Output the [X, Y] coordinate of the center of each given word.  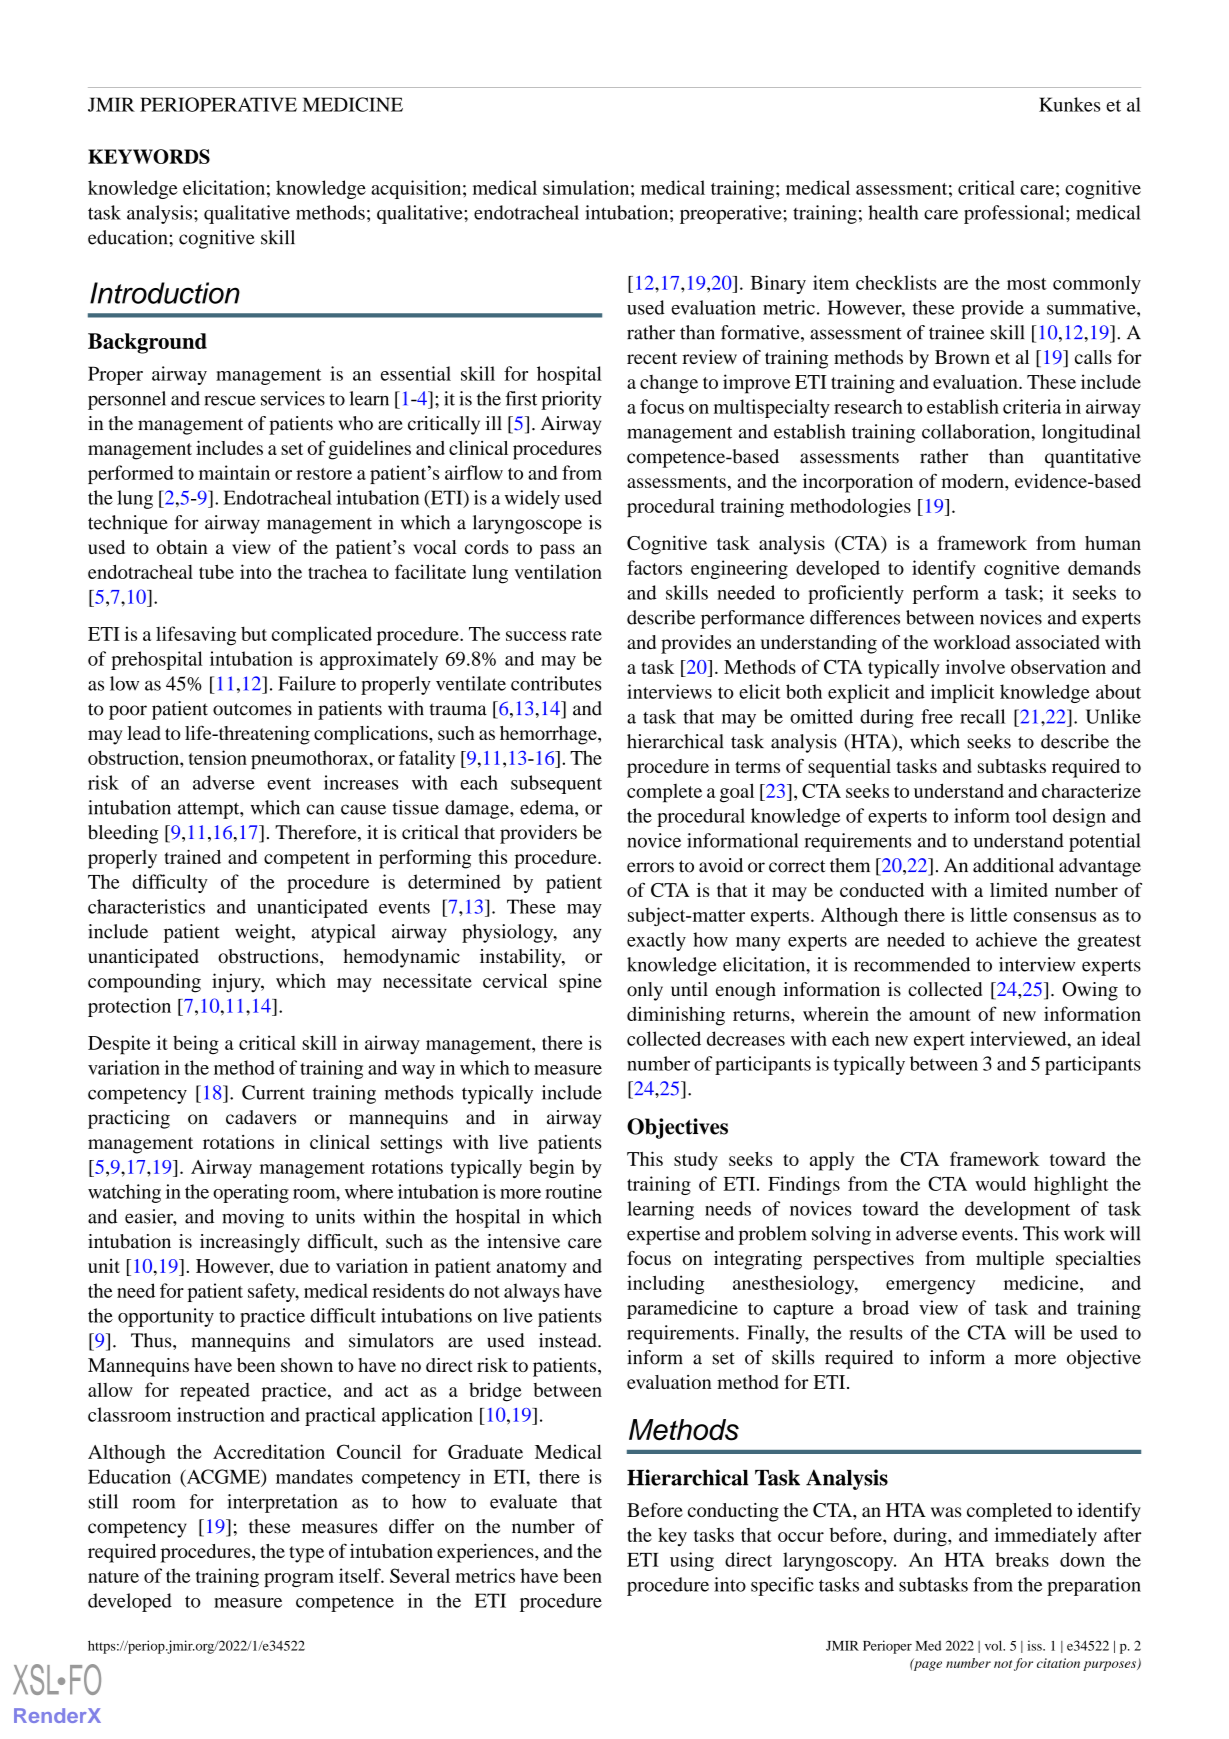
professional [1015, 214]
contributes [556, 683]
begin [551, 1168]
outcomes [252, 709]
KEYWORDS [149, 156]
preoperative [732, 214]
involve [975, 666]
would [1000, 1183]
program [299, 1580]
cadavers [261, 1117]
